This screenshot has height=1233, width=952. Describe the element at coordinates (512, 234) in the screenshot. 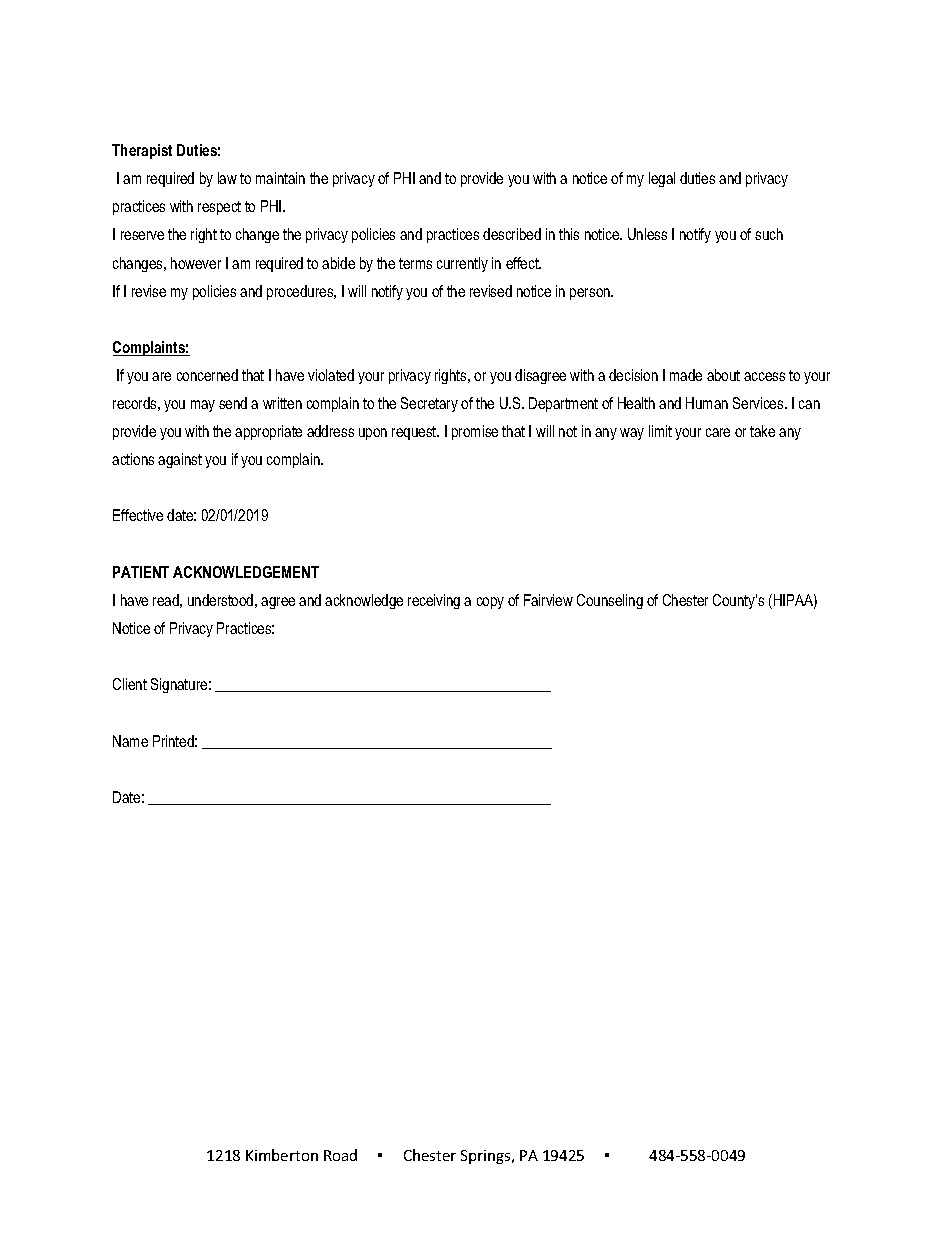

I see `described` at that location.
